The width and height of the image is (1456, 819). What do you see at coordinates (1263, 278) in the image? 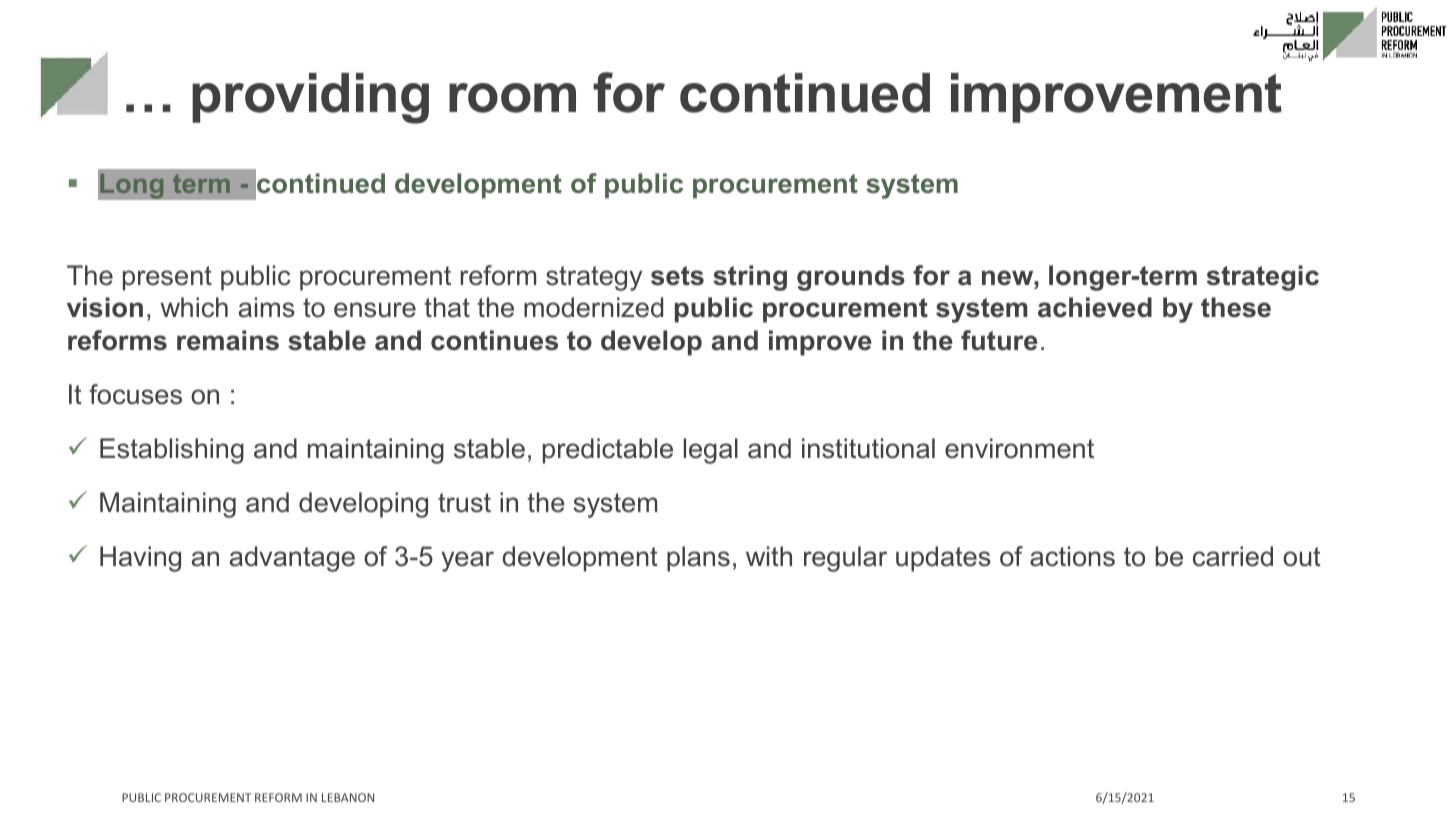
I see `strategic` at bounding box center [1263, 278].
